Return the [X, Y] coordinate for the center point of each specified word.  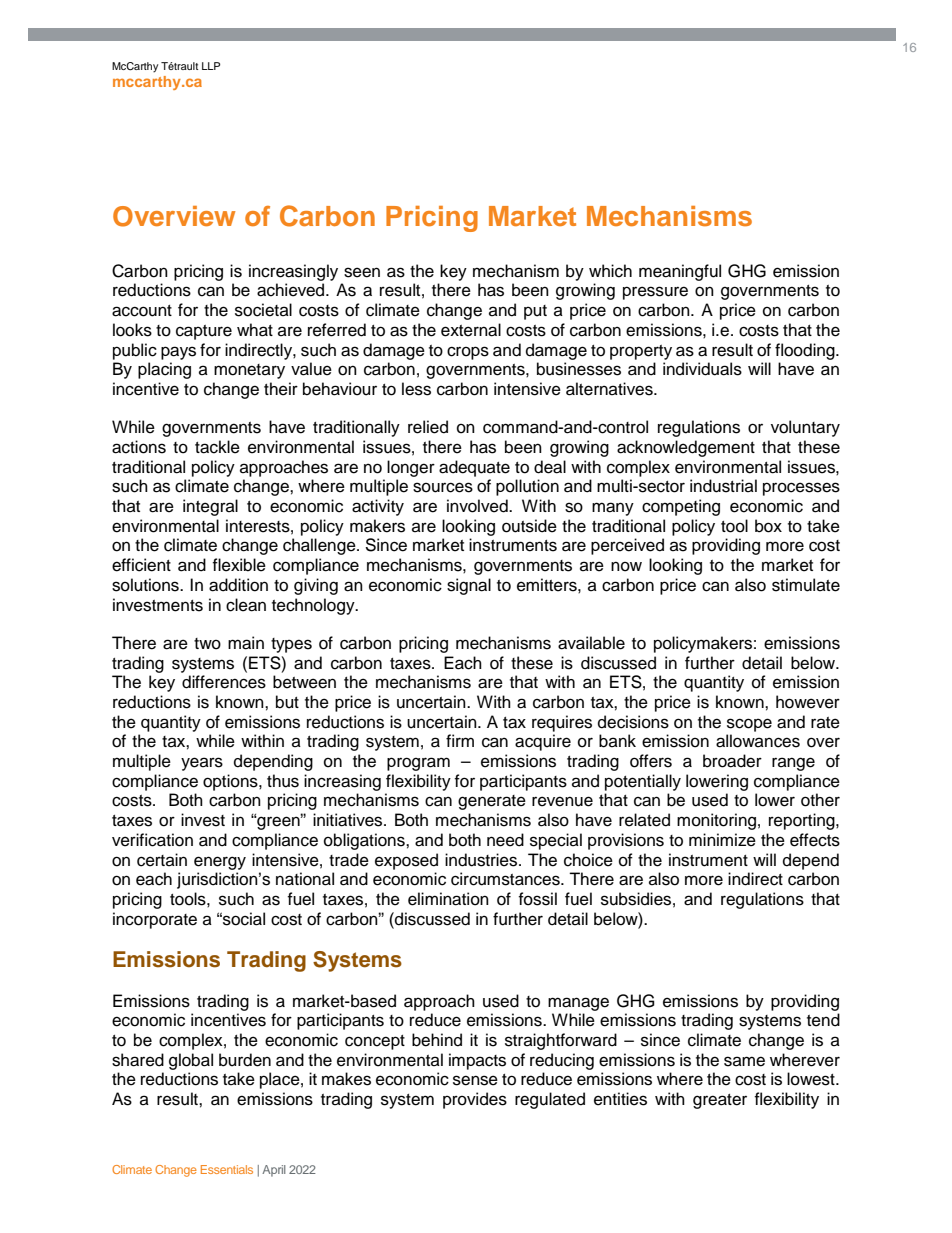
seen [362, 272]
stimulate [806, 585]
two [207, 644]
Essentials [227, 1169]
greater [720, 1101]
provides [475, 1100]
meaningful [680, 272]
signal [469, 586]
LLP [211, 66]
